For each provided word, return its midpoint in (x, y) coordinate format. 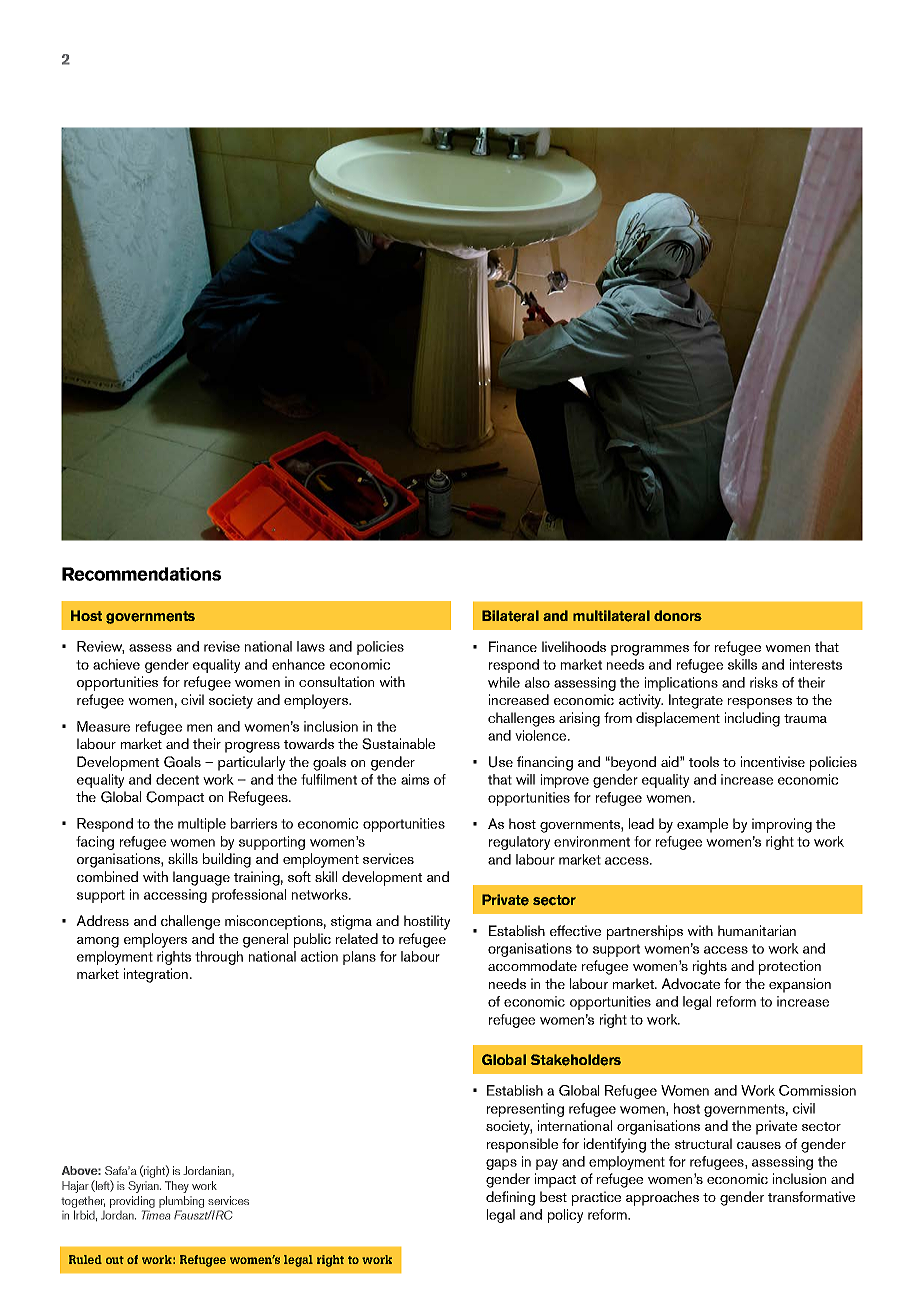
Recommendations (142, 574)
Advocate (690, 983)
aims (415, 779)
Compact (175, 798)
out (115, 1260)
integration (157, 975)
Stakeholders (576, 1060)
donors (678, 615)
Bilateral (510, 616)
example (702, 825)
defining (510, 1198)
